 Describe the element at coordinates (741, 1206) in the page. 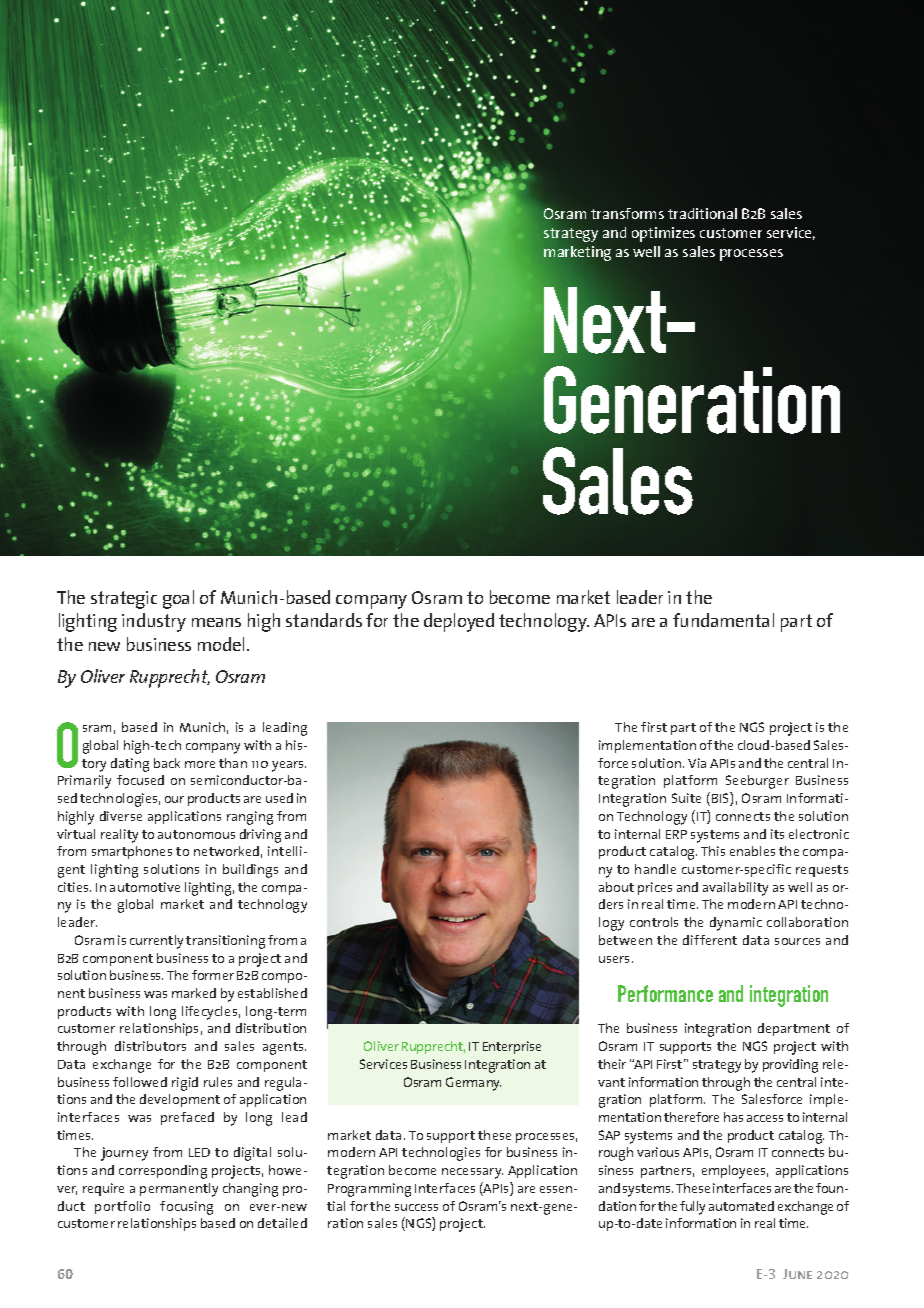

I see `automated` at that location.
